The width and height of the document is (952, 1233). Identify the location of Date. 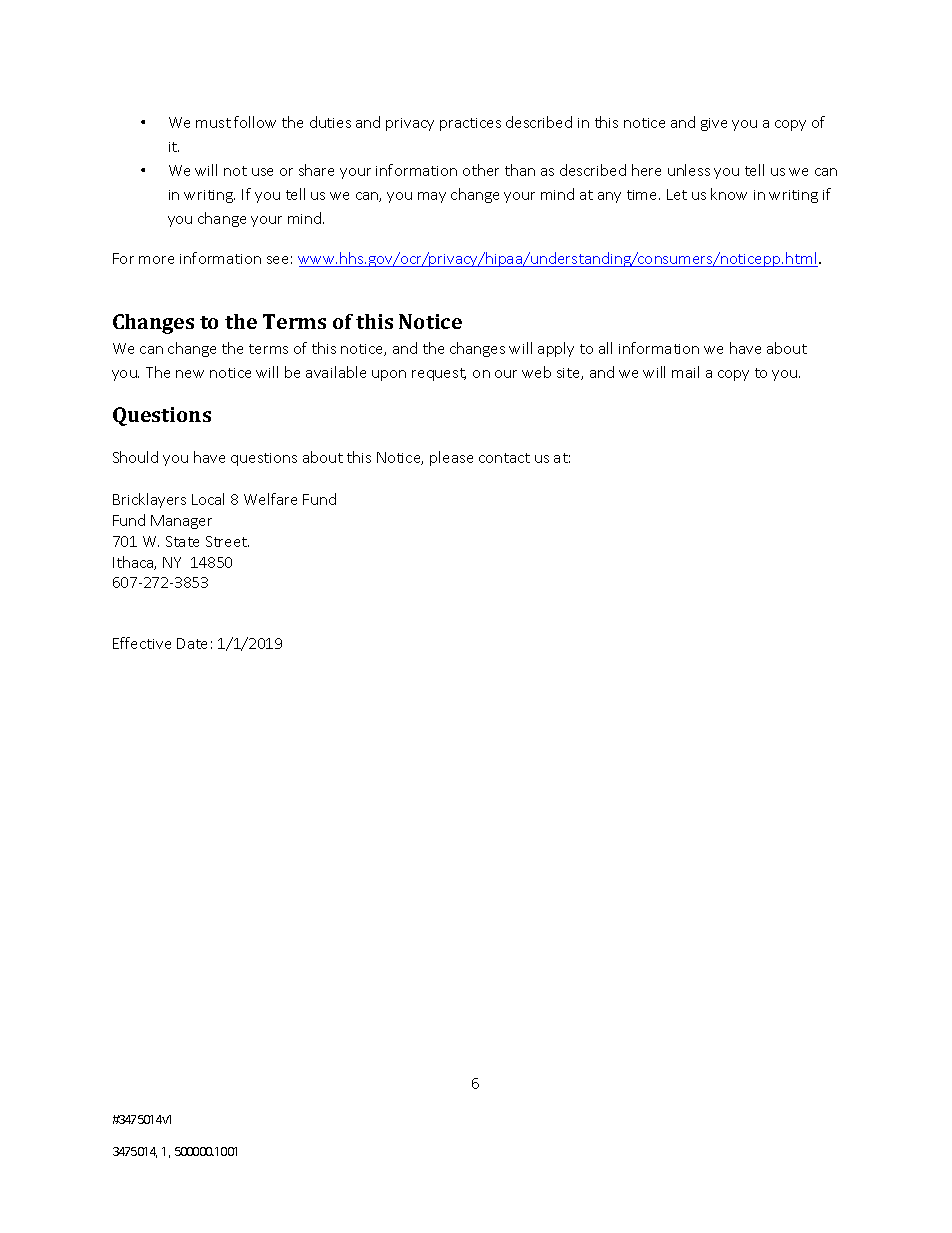
(192, 643).
